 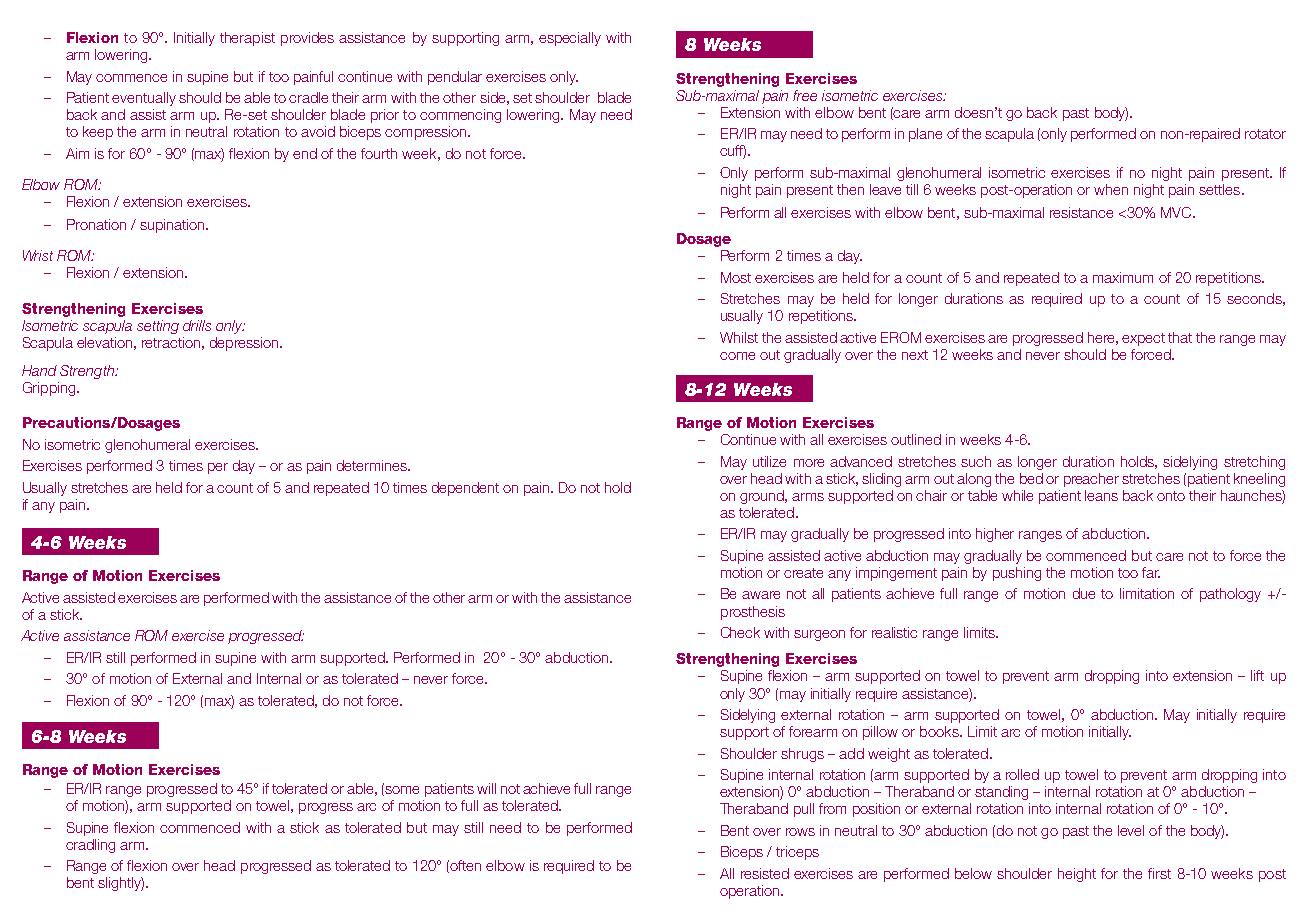 I want to click on supination, so click(x=173, y=226).
